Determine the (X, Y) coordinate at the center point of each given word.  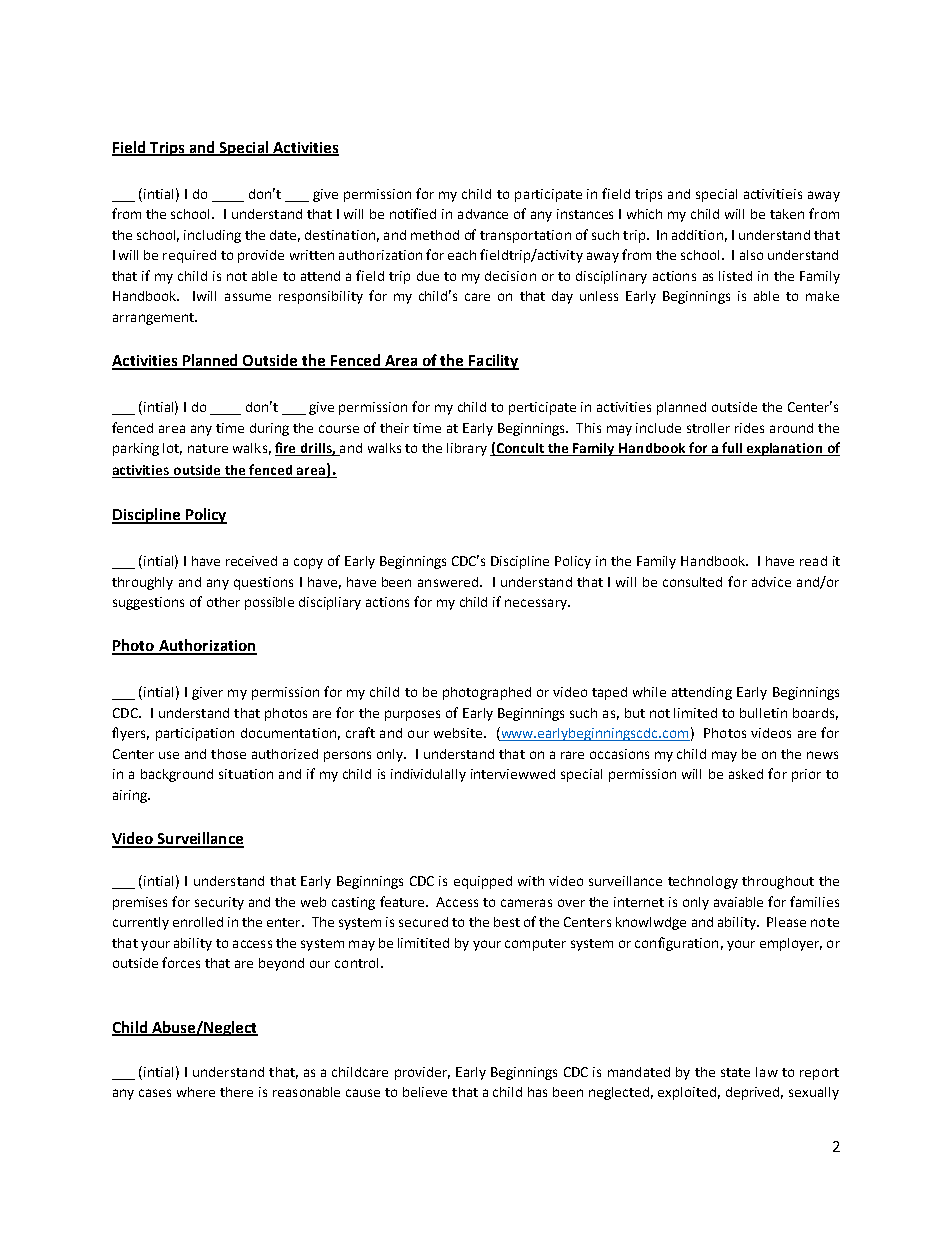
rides (749, 428)
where (196, 1092)
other (223, 602)
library (467, 449)
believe (425, 1092)
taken (787, 214)
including (212, 236)
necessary (537, 604)
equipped (483, 882)
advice (771, 582)
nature (208, 448)
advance (483, 214)
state (735, 1072)
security (219, 903)
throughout (778, 882)
